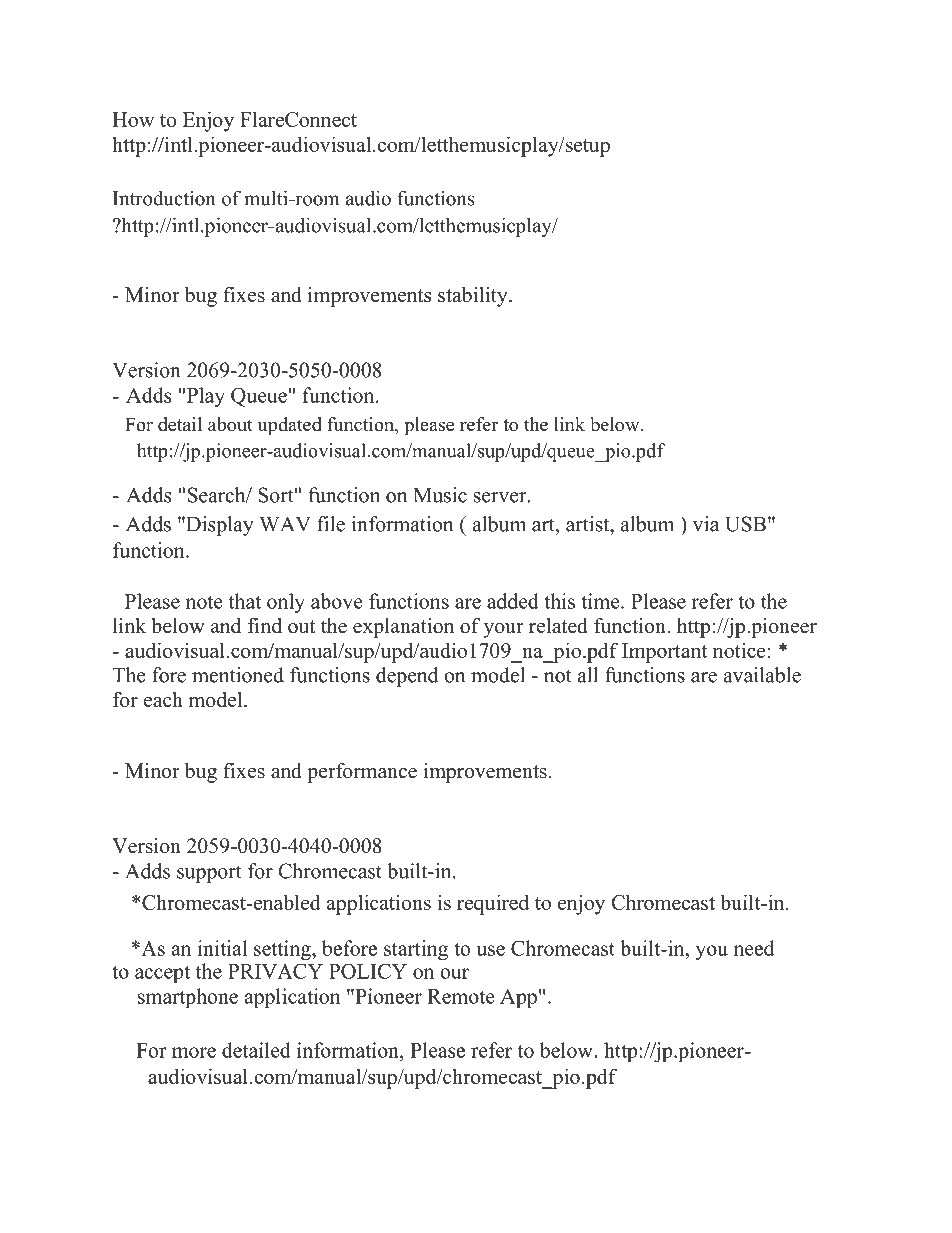  What do you see at coordinates (290, 426) in the image?
I see `updated` at bounding box center [290, 426].
